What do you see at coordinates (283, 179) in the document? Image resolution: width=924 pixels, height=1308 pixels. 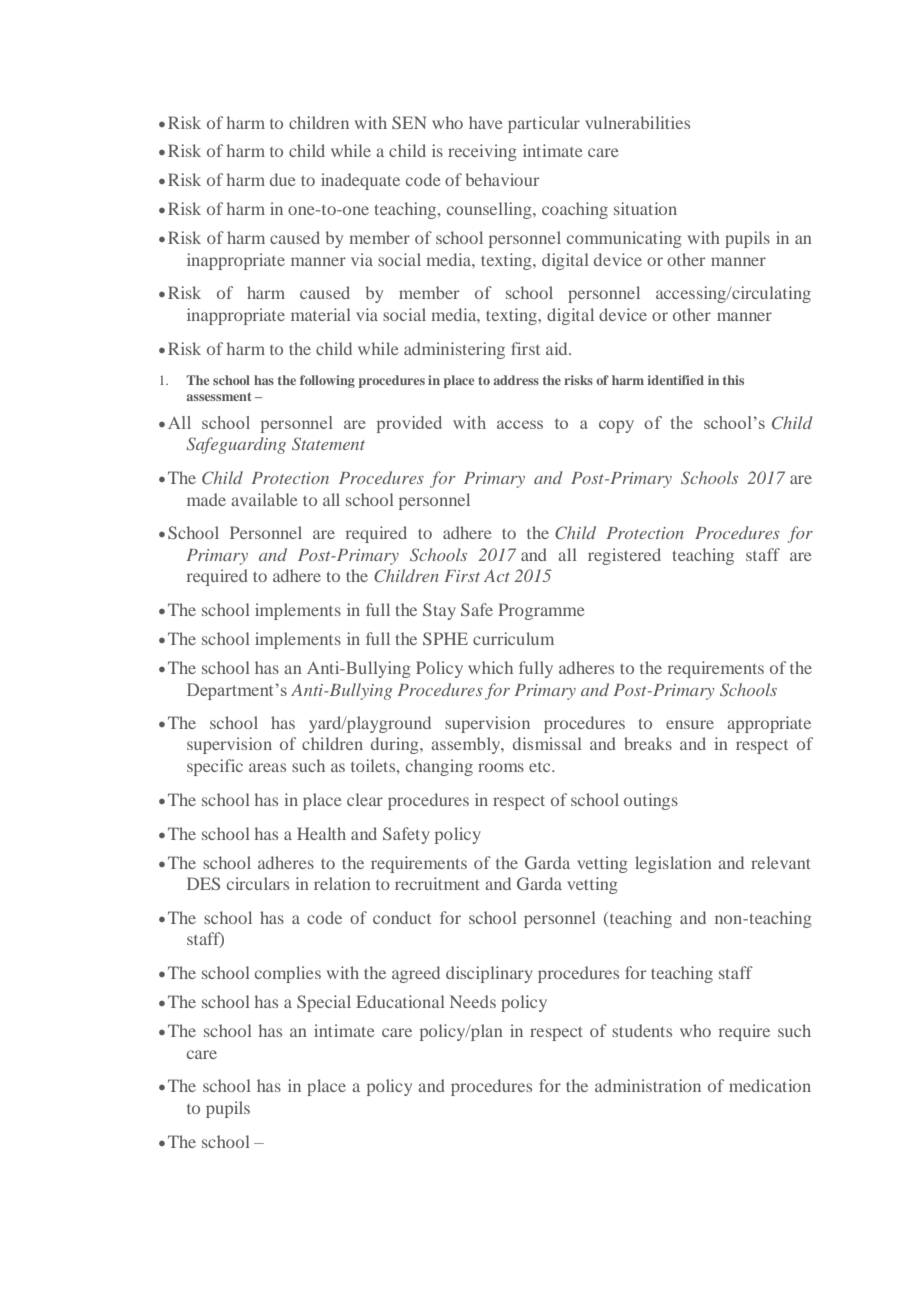 I see `due` at bounding box center [283, 179].
